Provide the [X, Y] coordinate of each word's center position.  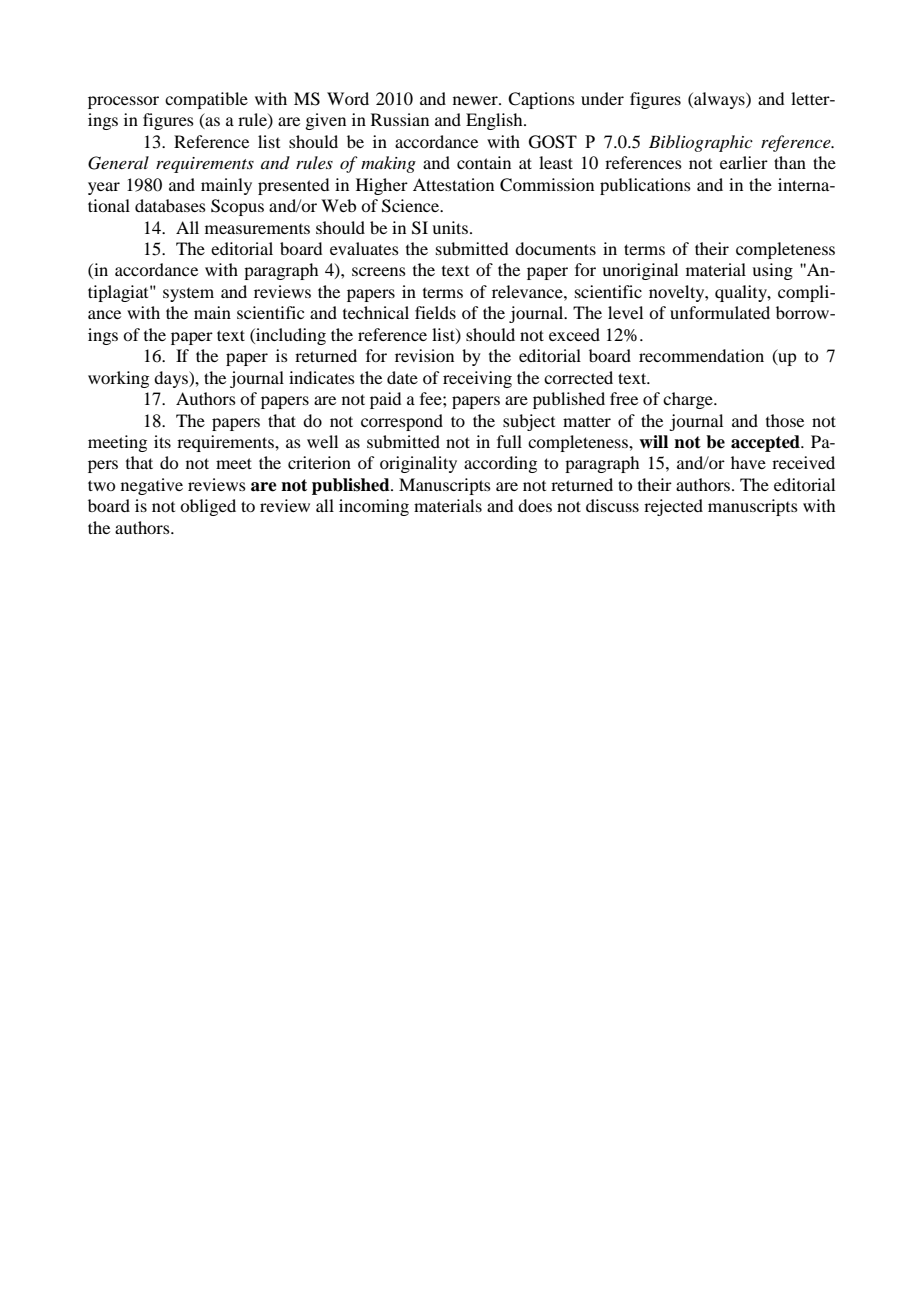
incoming [374, 507]
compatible [206, 100]
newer [476, 100]
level [625, 312]
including [290, 336]
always [719, 100]
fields [435, 312]
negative [152, 486]
